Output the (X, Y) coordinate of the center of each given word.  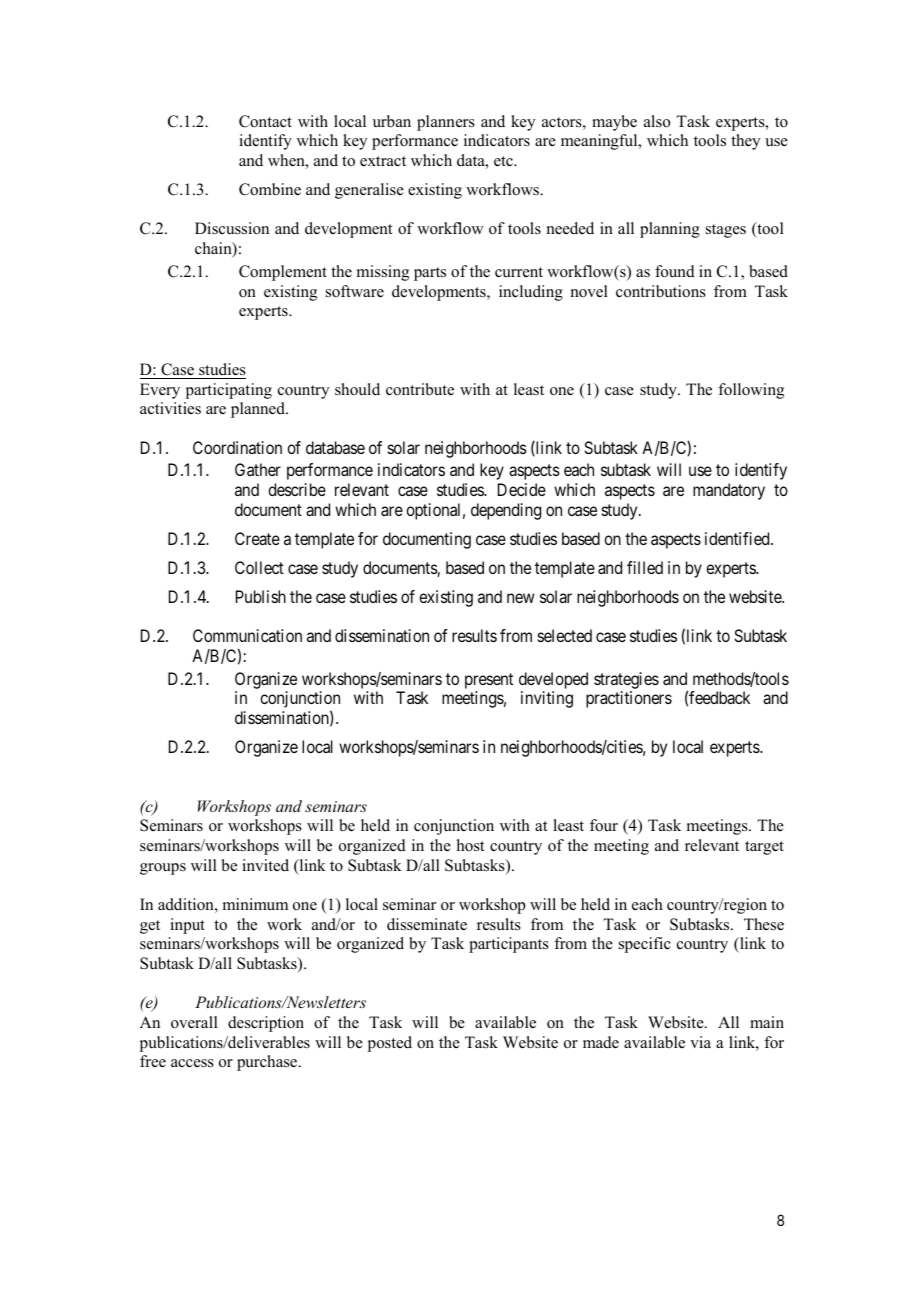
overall (194, 1022)
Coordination (237, 447)
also (657, 121)
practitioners (629, 699)
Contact (265, 121)
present (489, 681)
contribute (420, 389)
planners (446, 123)
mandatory (729, 491)
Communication (247, 635)
